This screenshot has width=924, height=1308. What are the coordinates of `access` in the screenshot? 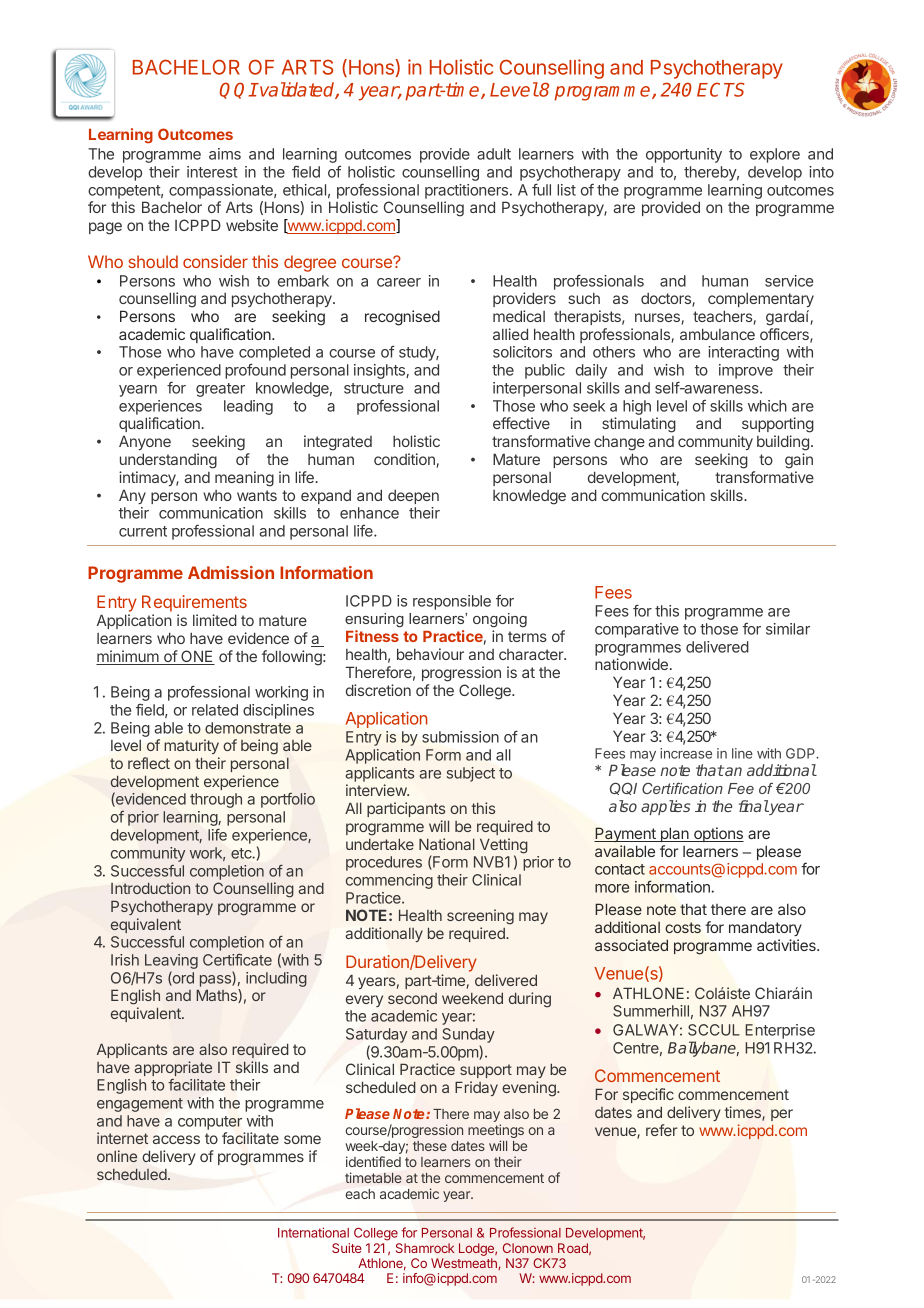 It's located at (176, 1139).
